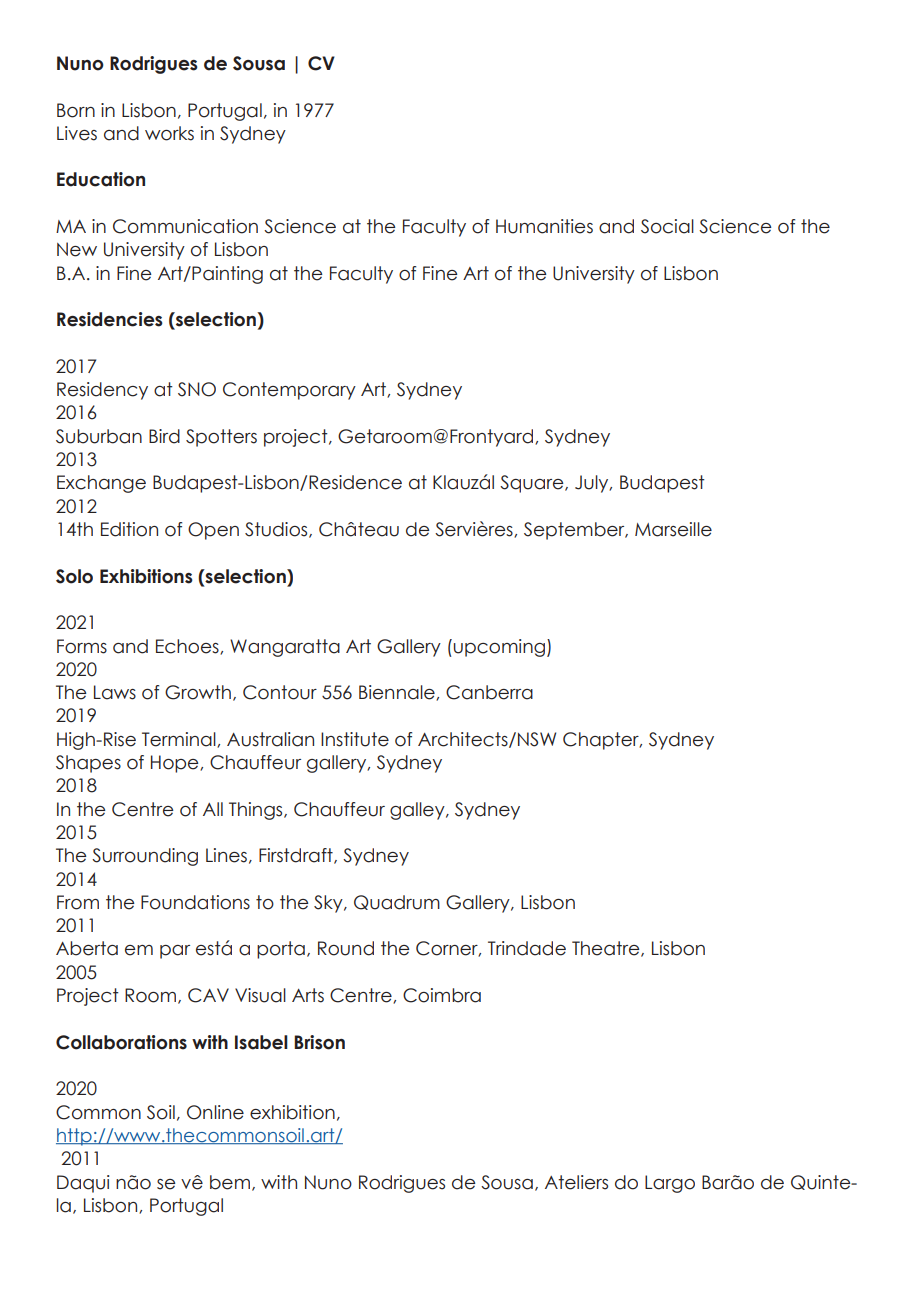 This screenshot has width=924, height=1308. Describe the element at coordinates (215, 1112) in the screenshot. I see `Online` at that location.
